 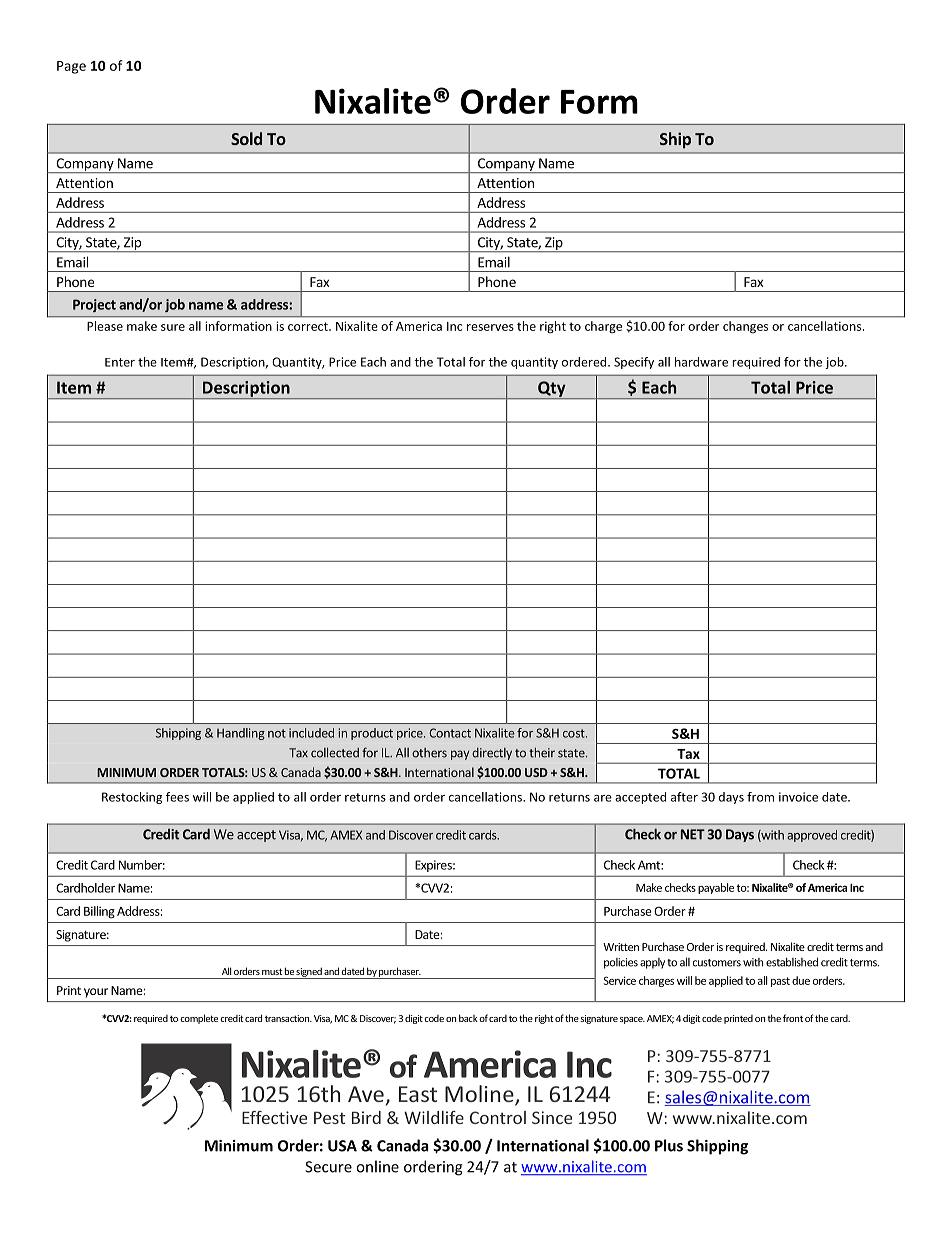 What do you see at coordinates (241, 734) in the screenshot?
I see `Handling` at bounding box center [241, 734].
